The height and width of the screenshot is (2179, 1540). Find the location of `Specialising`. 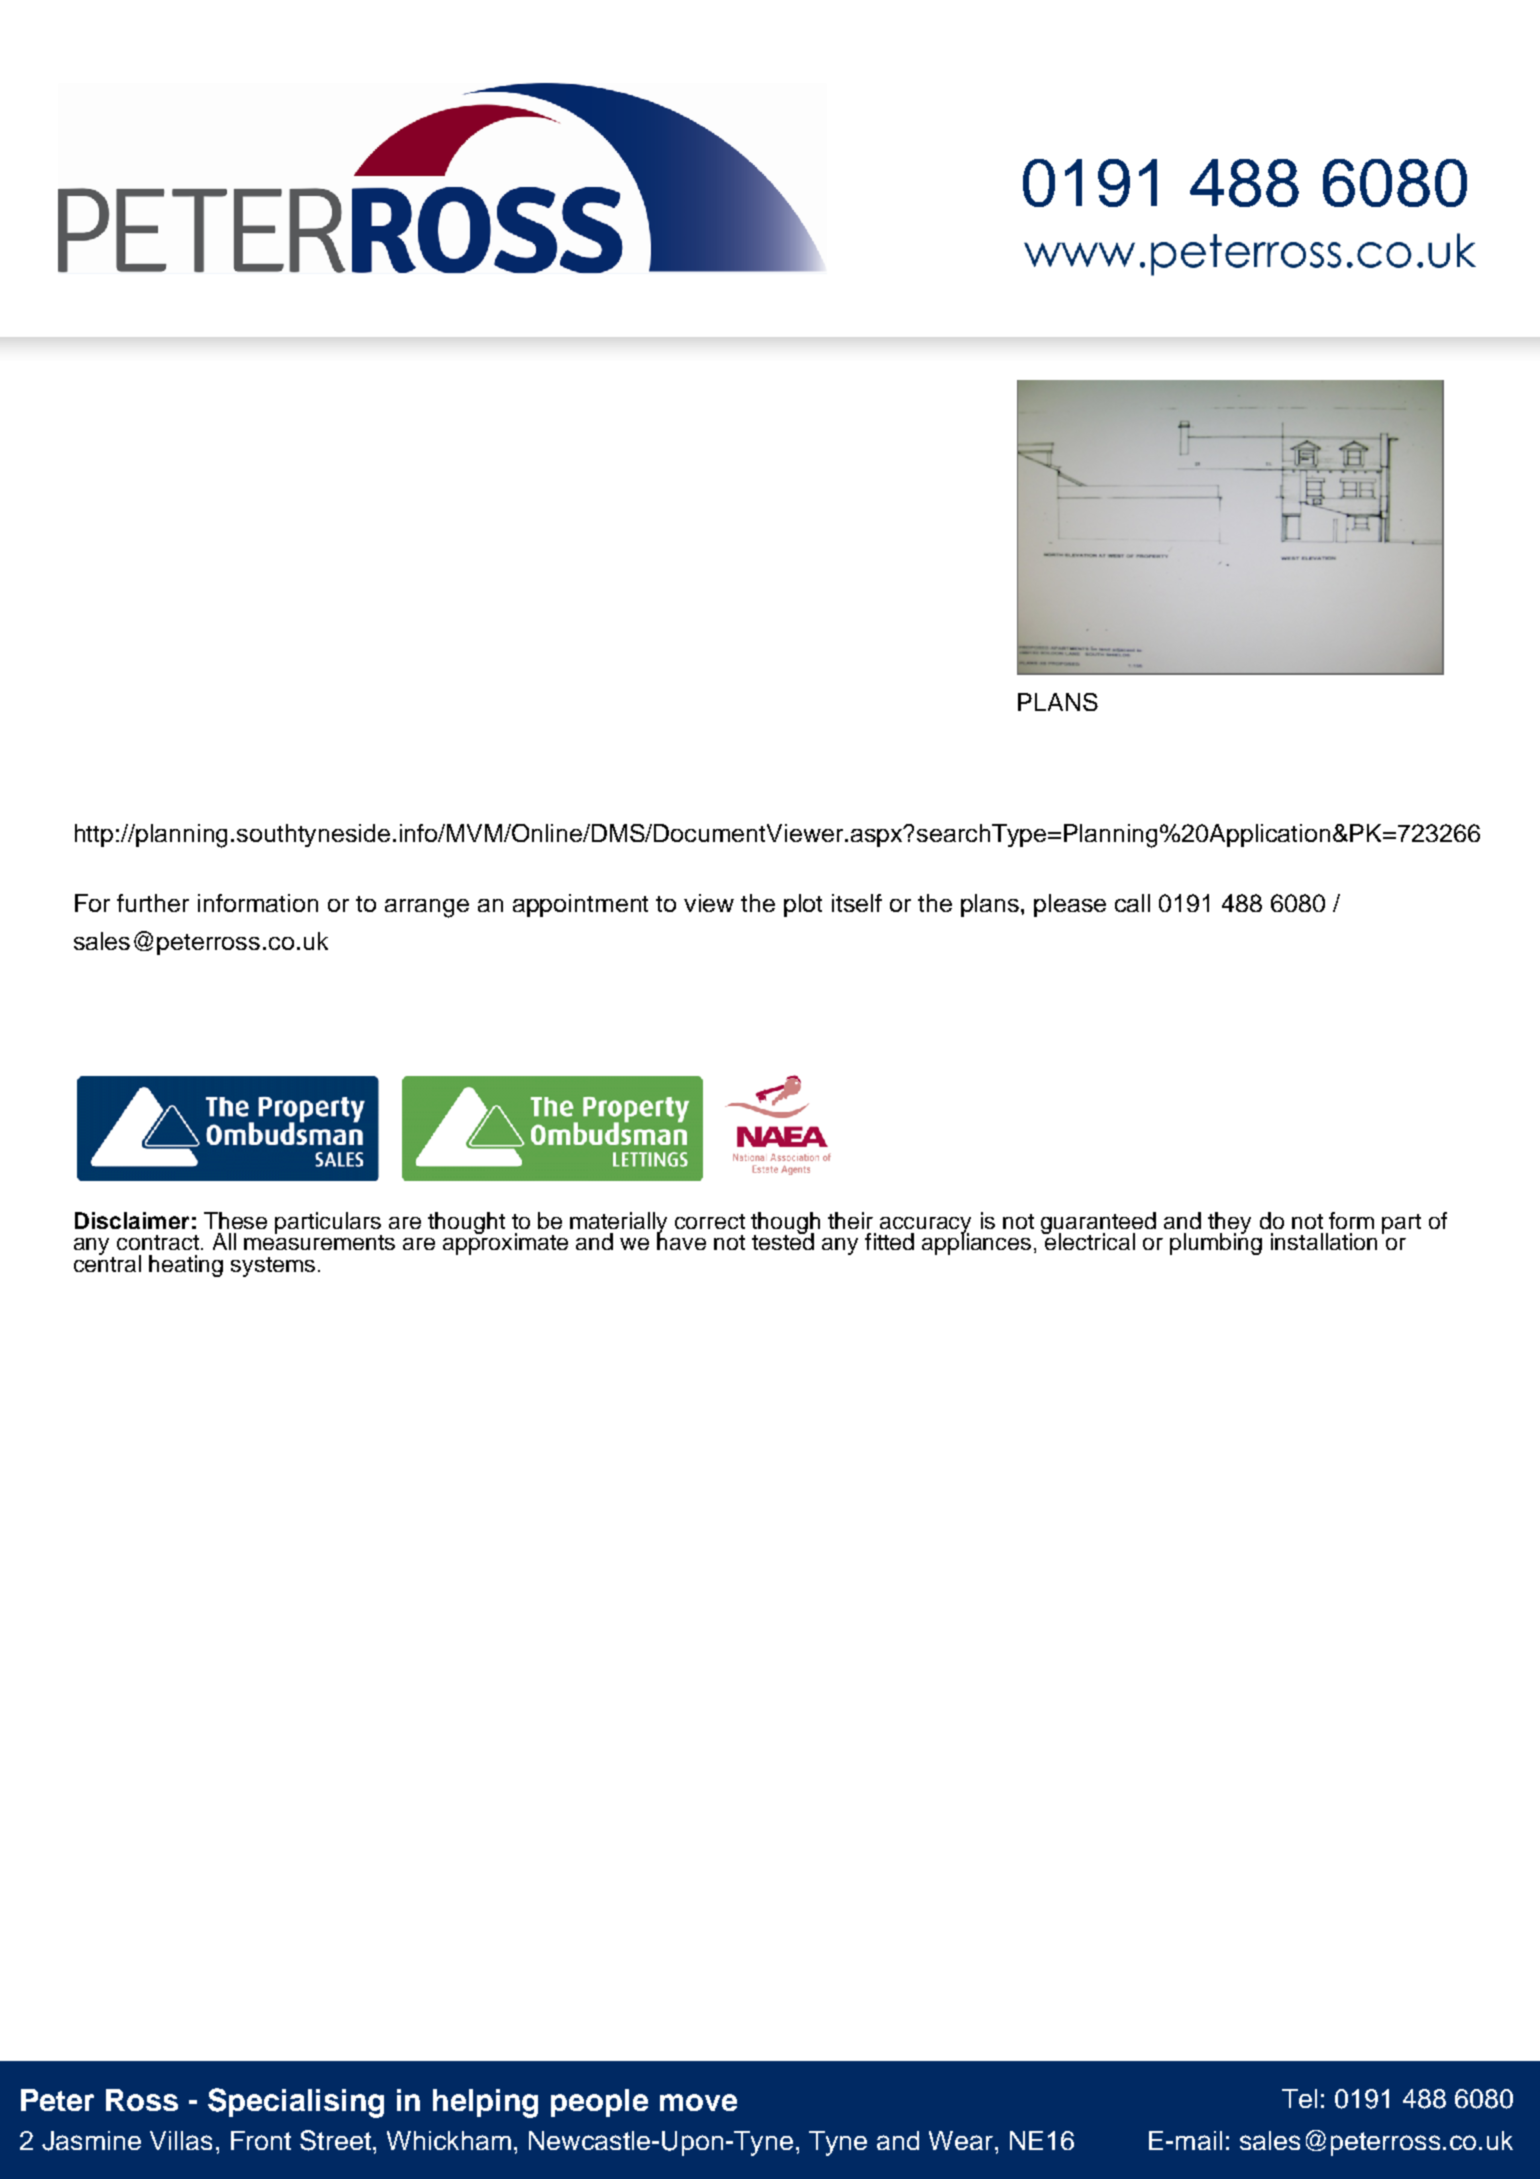

Specialising is located at coordinates (296, 2103).
